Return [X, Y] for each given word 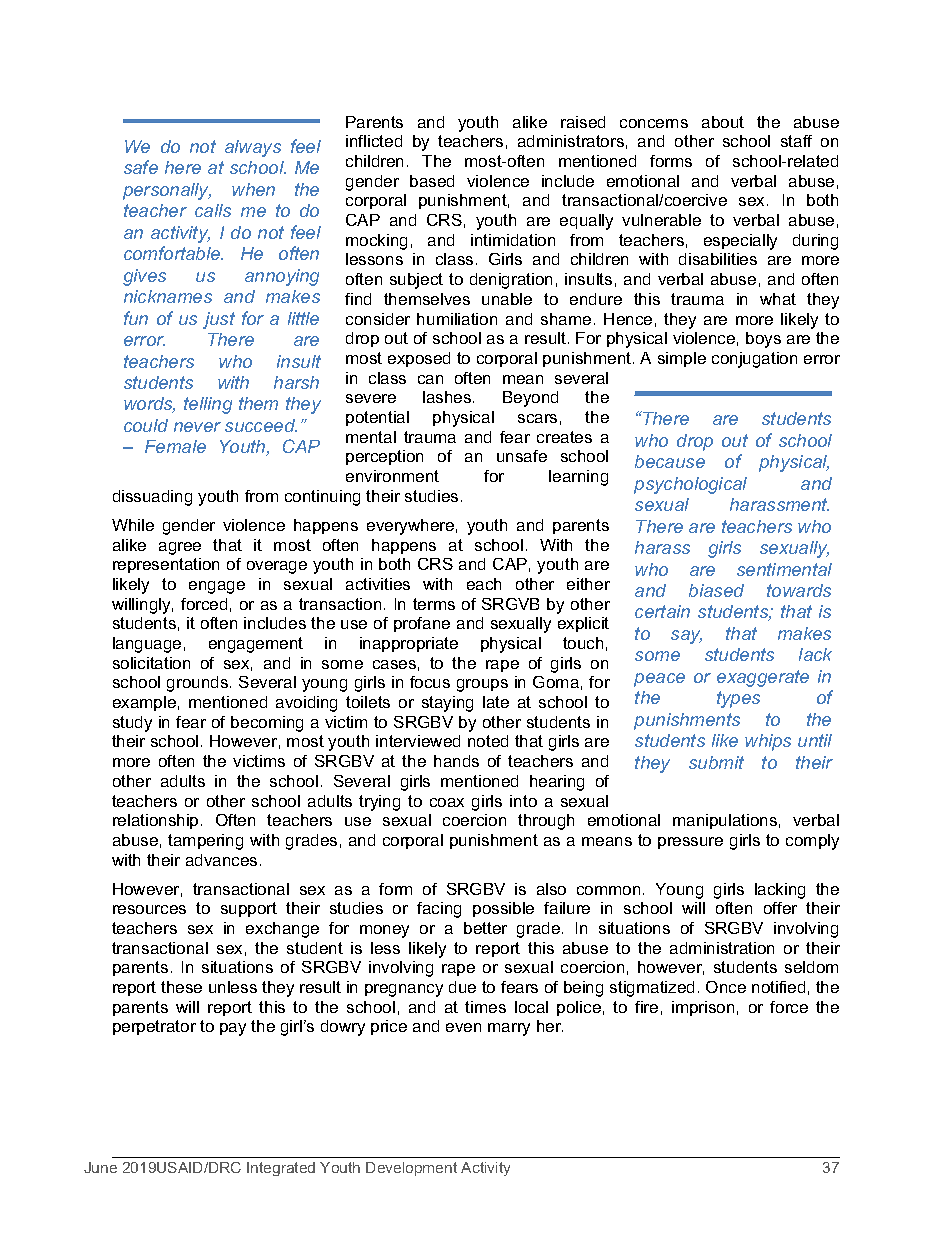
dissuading [152, 498]
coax [447, 802]
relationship [155, 821]
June [100, 1167]
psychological [690, 485]
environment [392, 476]
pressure [690, 843]
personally [167, 191]
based [432, 181]
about [723, 122]
